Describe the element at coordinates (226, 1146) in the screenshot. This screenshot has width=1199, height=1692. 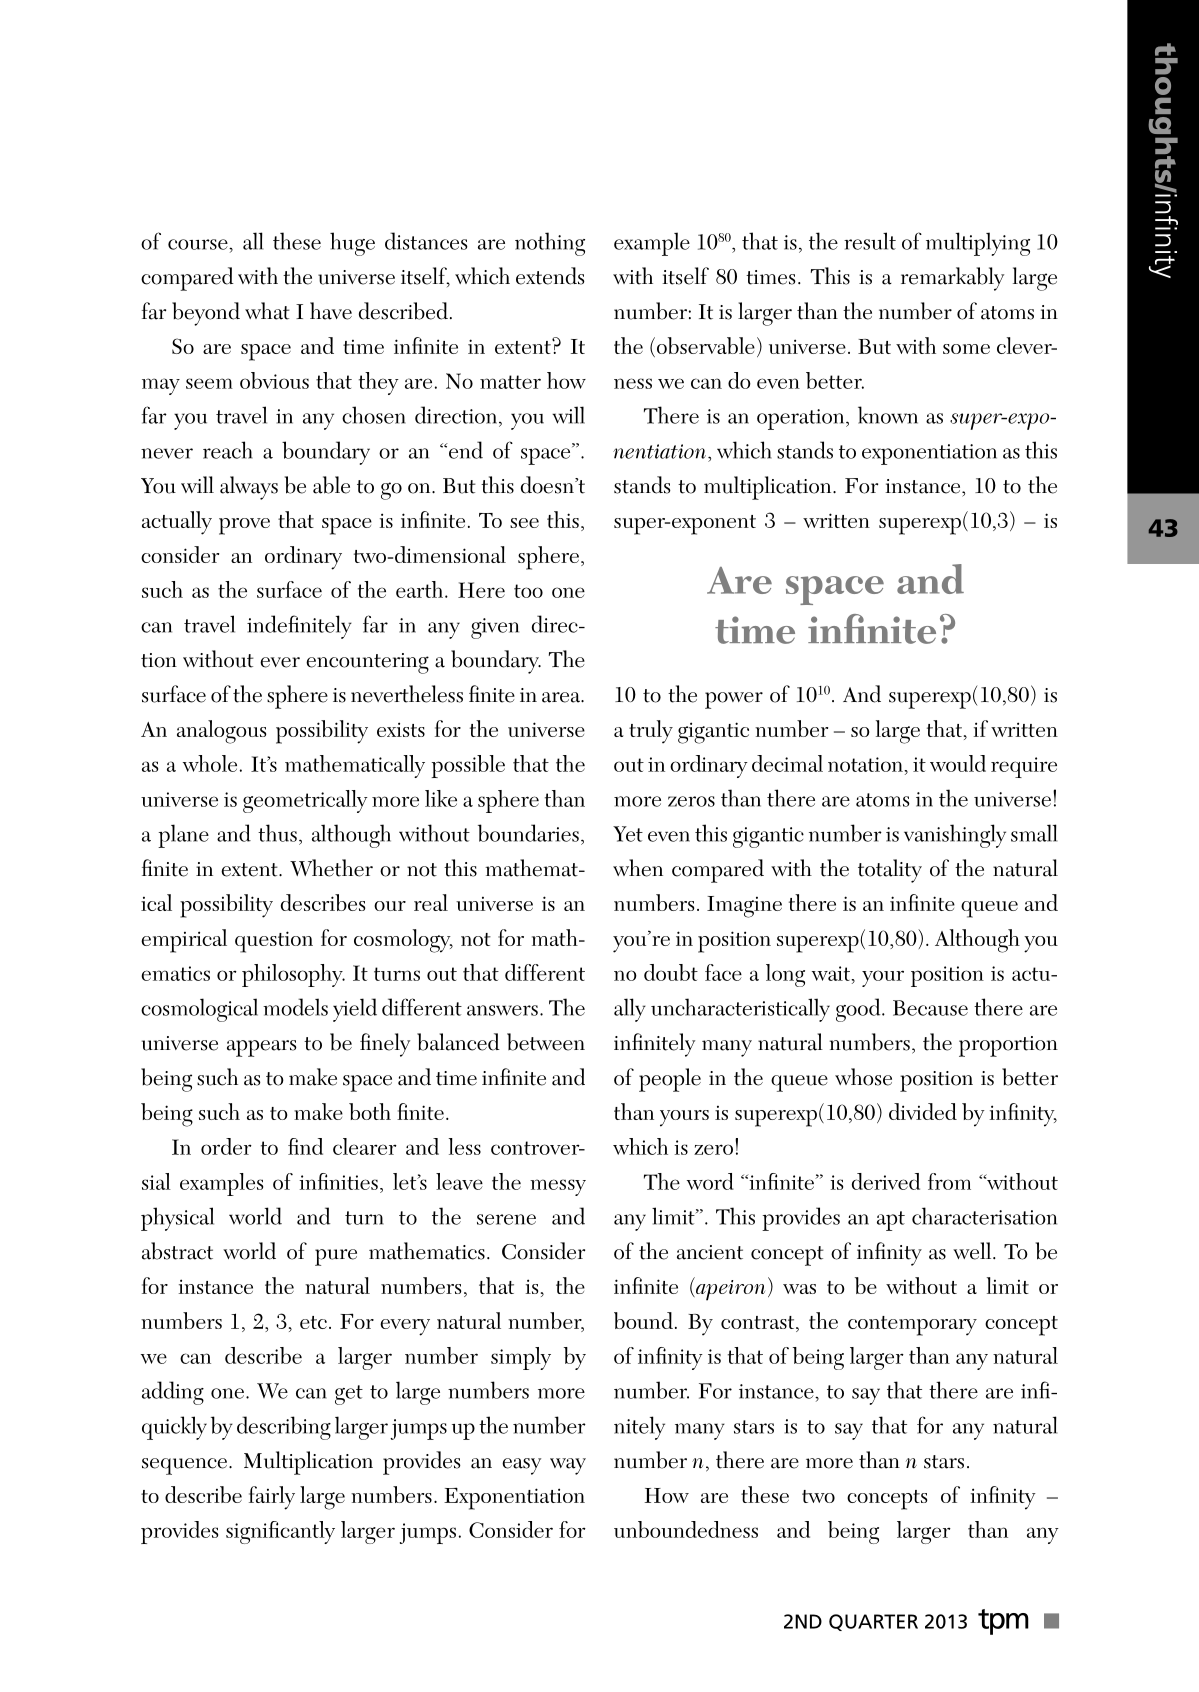
I see `order` at that location.
